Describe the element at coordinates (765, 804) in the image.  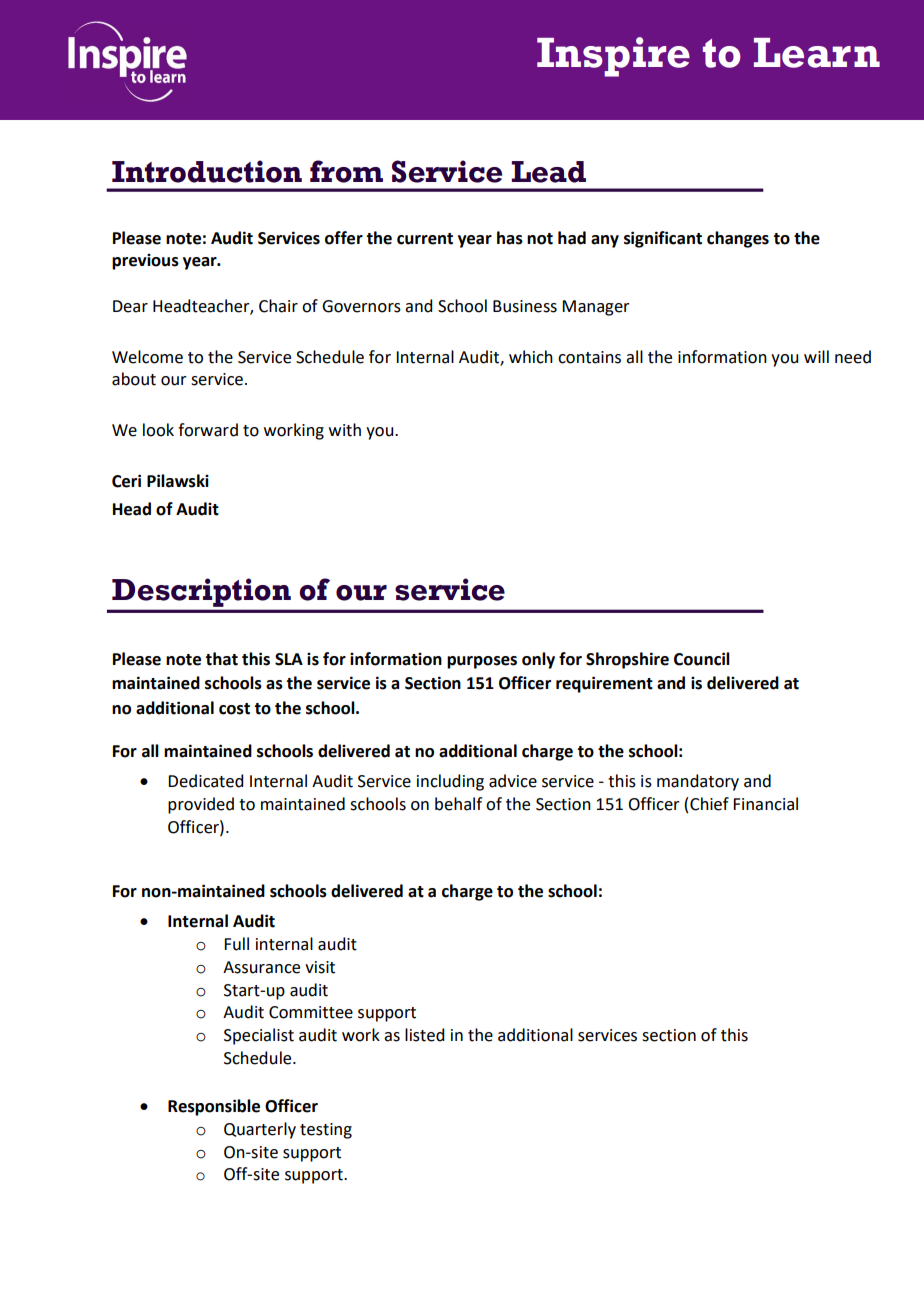
I see `Financial` at that location.
